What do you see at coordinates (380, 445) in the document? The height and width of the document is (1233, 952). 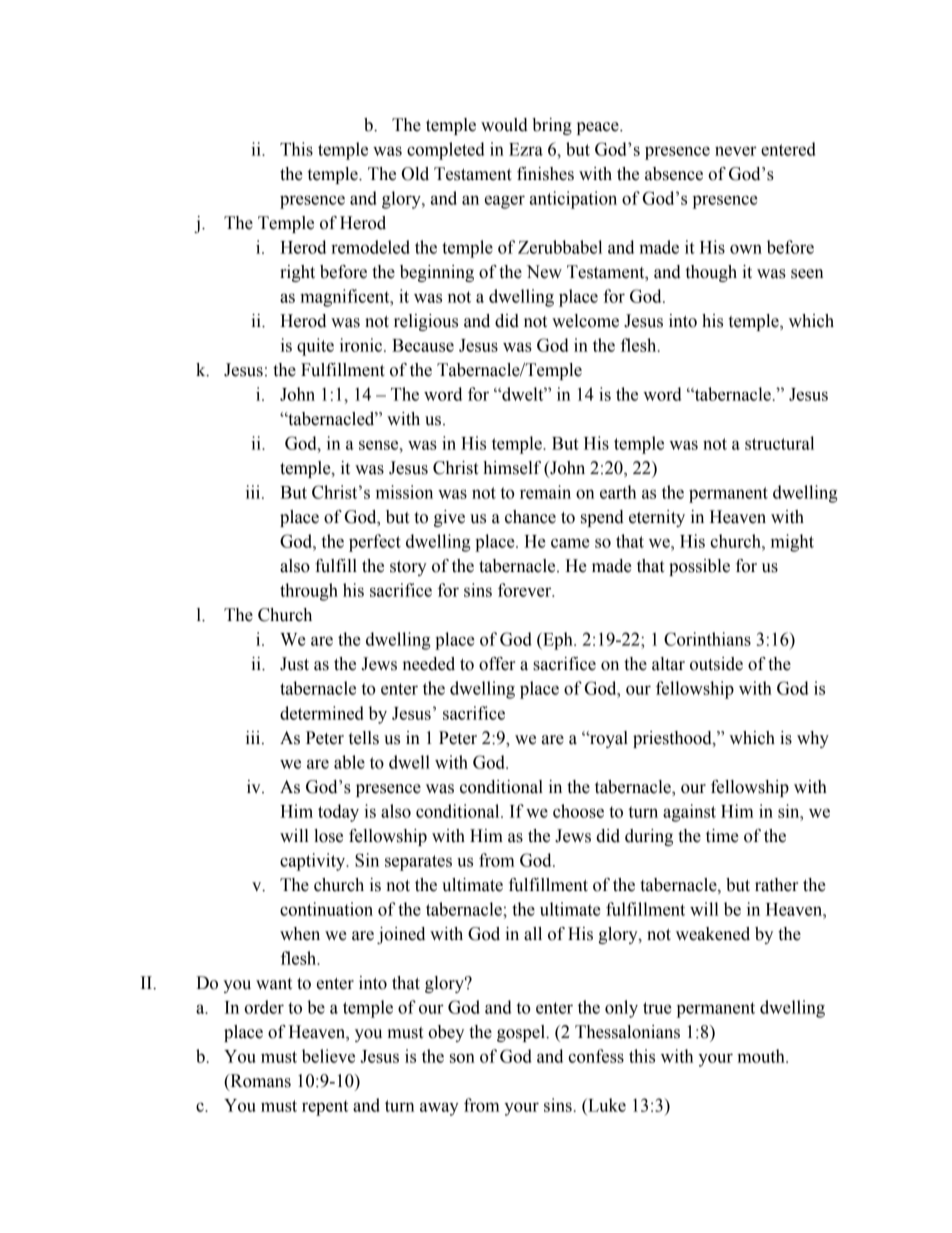 I see `sense` at bounding box center [380, 445].
